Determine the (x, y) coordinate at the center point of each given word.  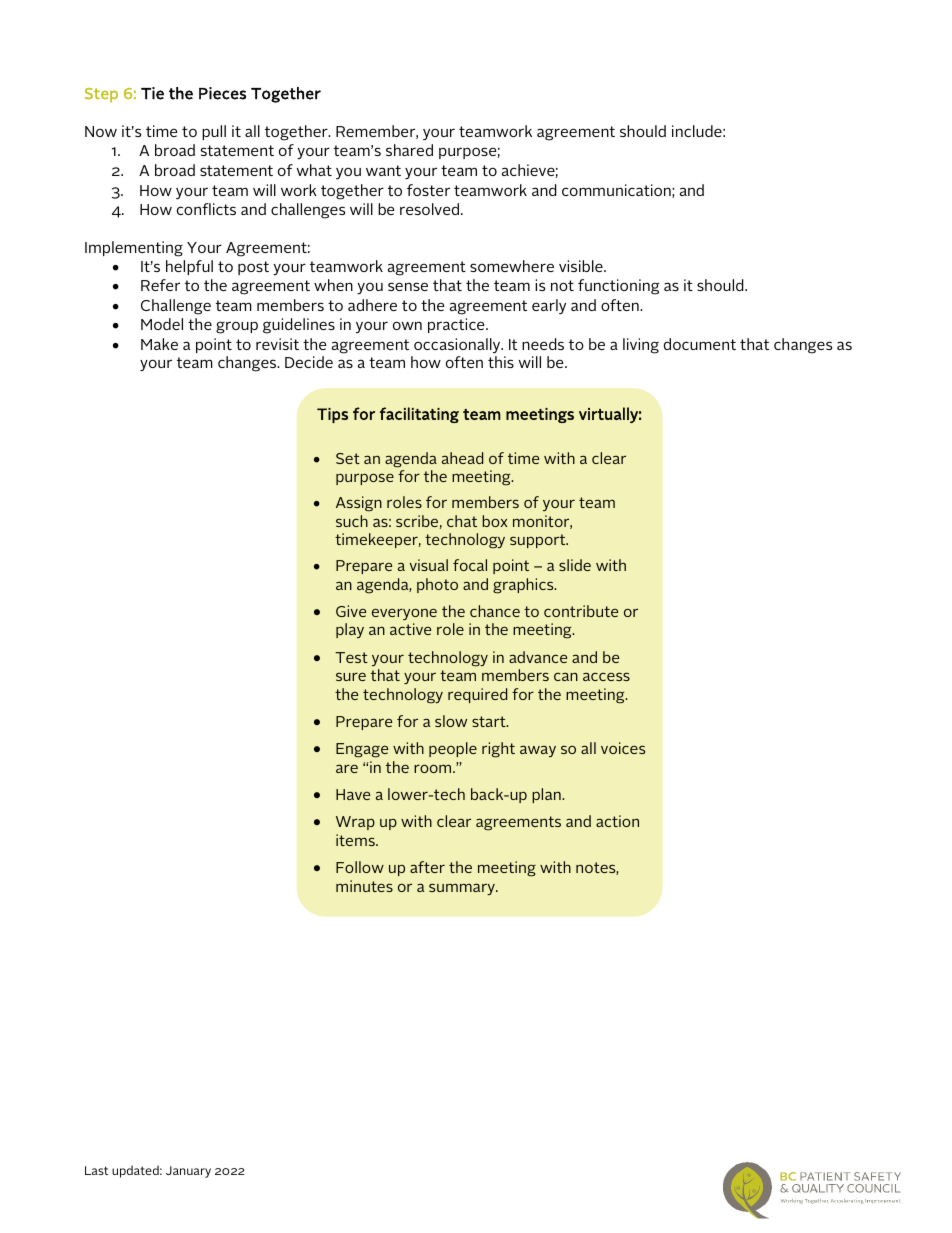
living (641, 346)
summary (463, 889)
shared (409, 150)
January (188, 1172)
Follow (360, 867)
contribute (581, 611)
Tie (152, 93)
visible (582, 266)
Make (159, 344)
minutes (364, 886)
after (427, 867)
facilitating (419, 415)
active (410, 629)
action (617, 821)
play (350, 630)
